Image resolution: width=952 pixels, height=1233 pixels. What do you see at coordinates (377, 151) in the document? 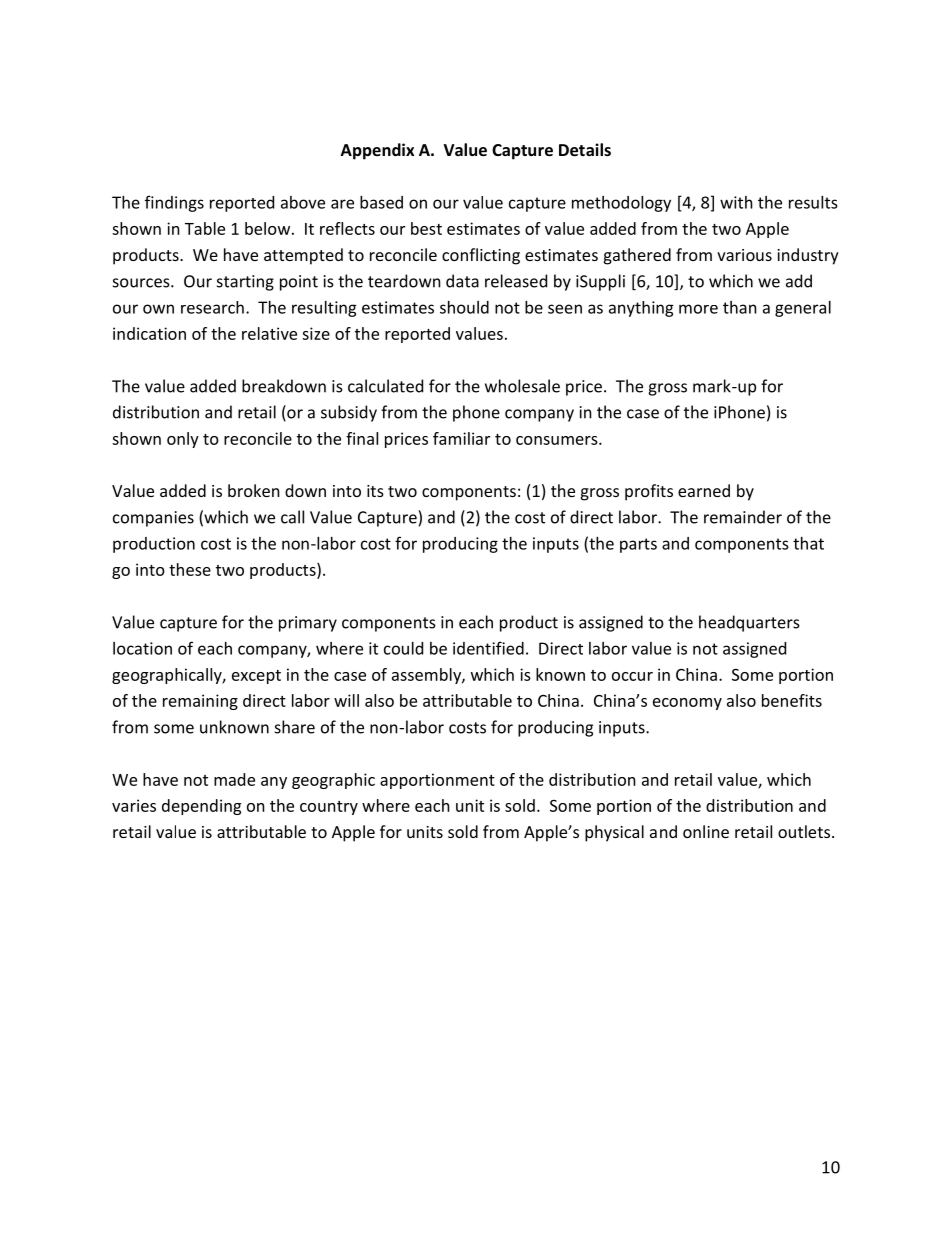
I see `Appendix` at bounding box center [377, 151].
